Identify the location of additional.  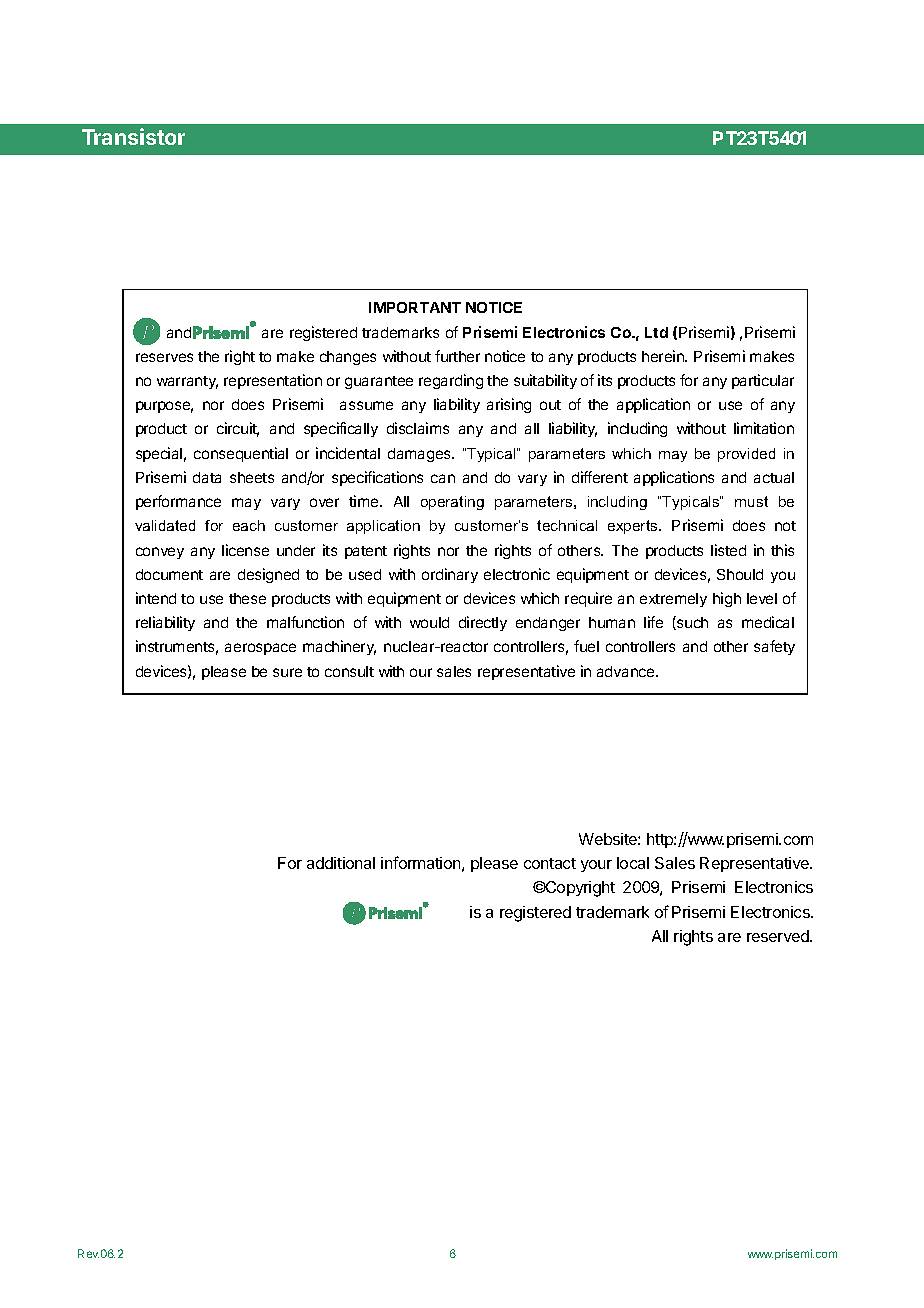
(341, 863).
